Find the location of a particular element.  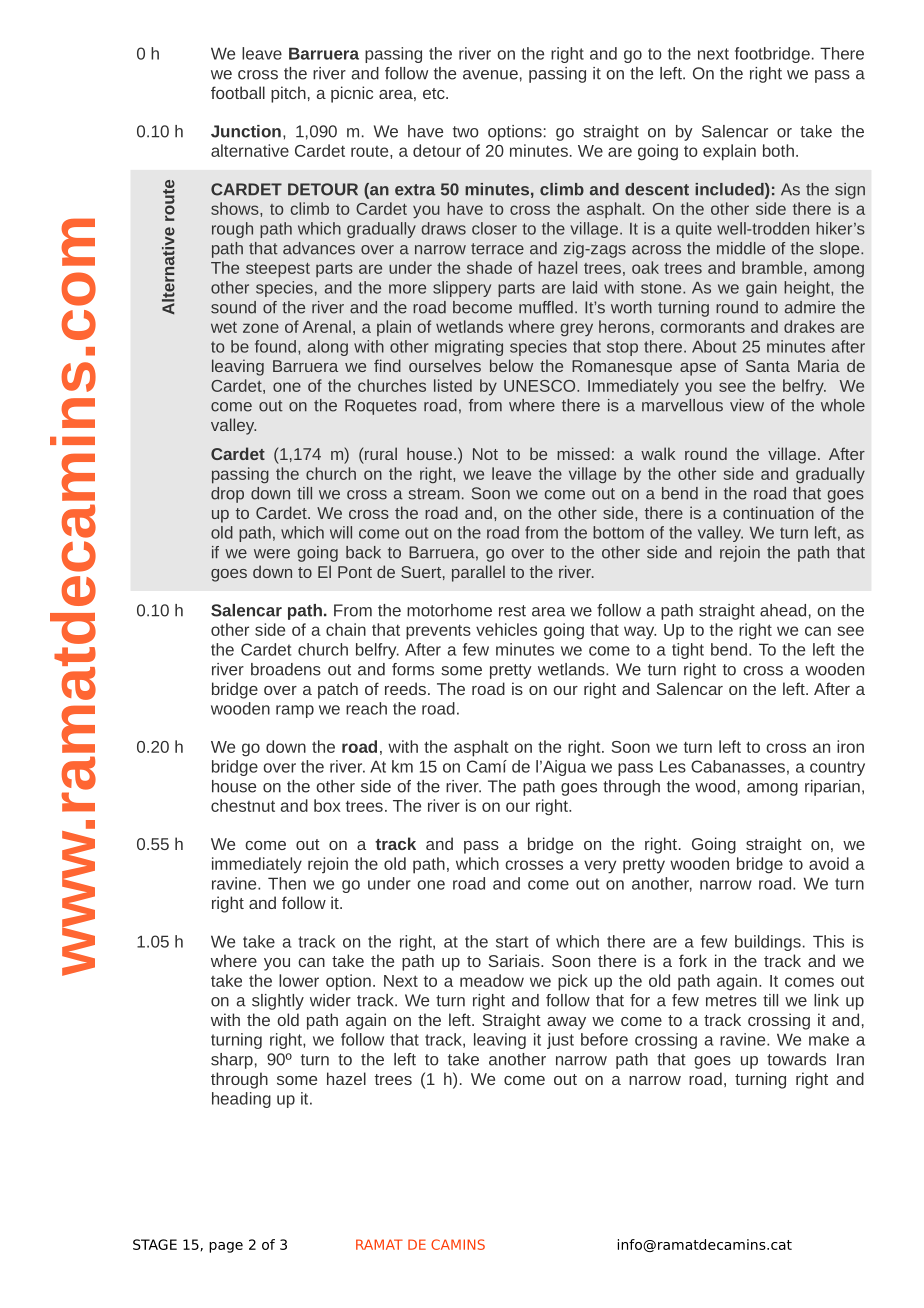

ahead is located at coordinates (783, 610).
